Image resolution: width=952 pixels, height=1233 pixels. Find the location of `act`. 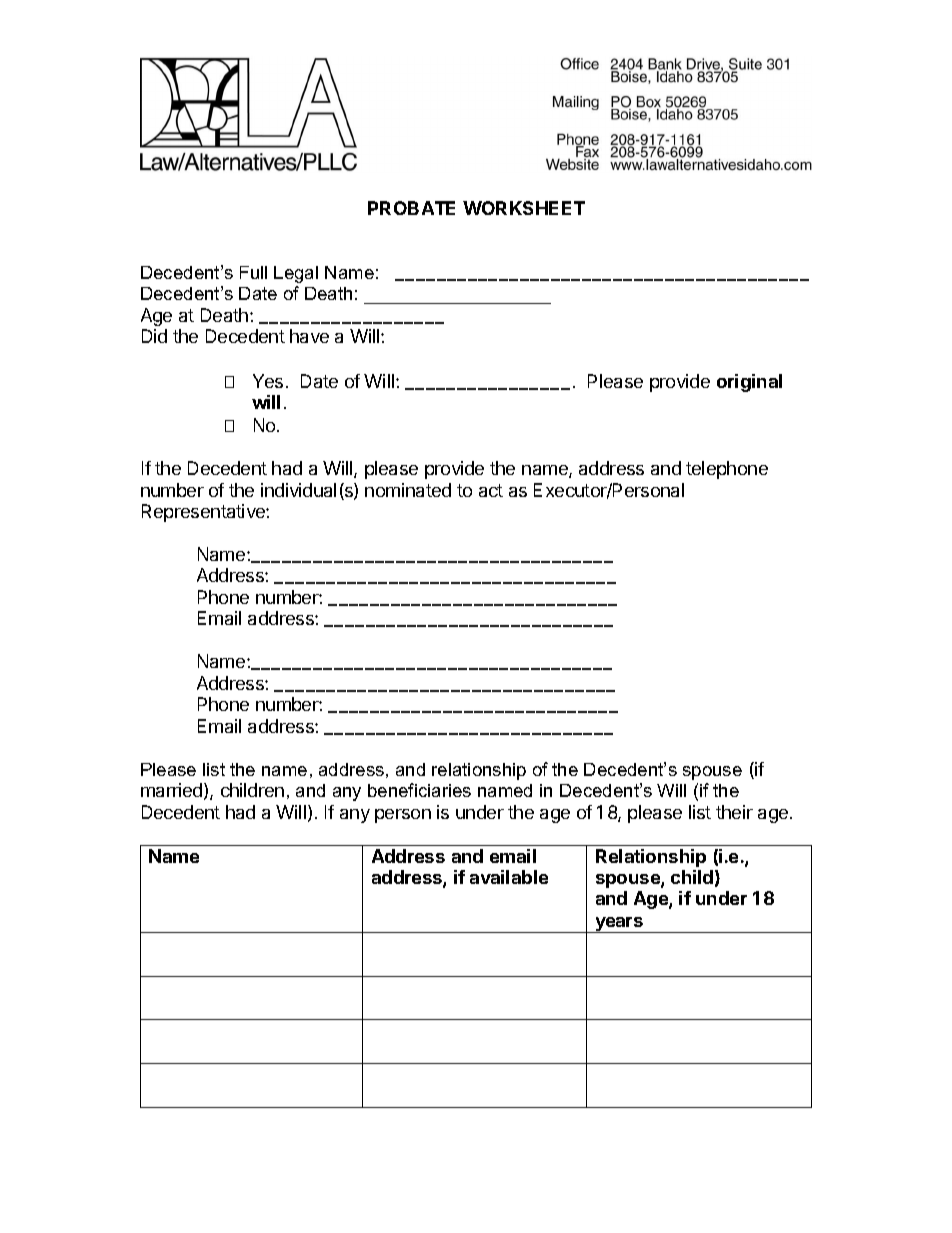

act is located at coordinates (491, 490).
